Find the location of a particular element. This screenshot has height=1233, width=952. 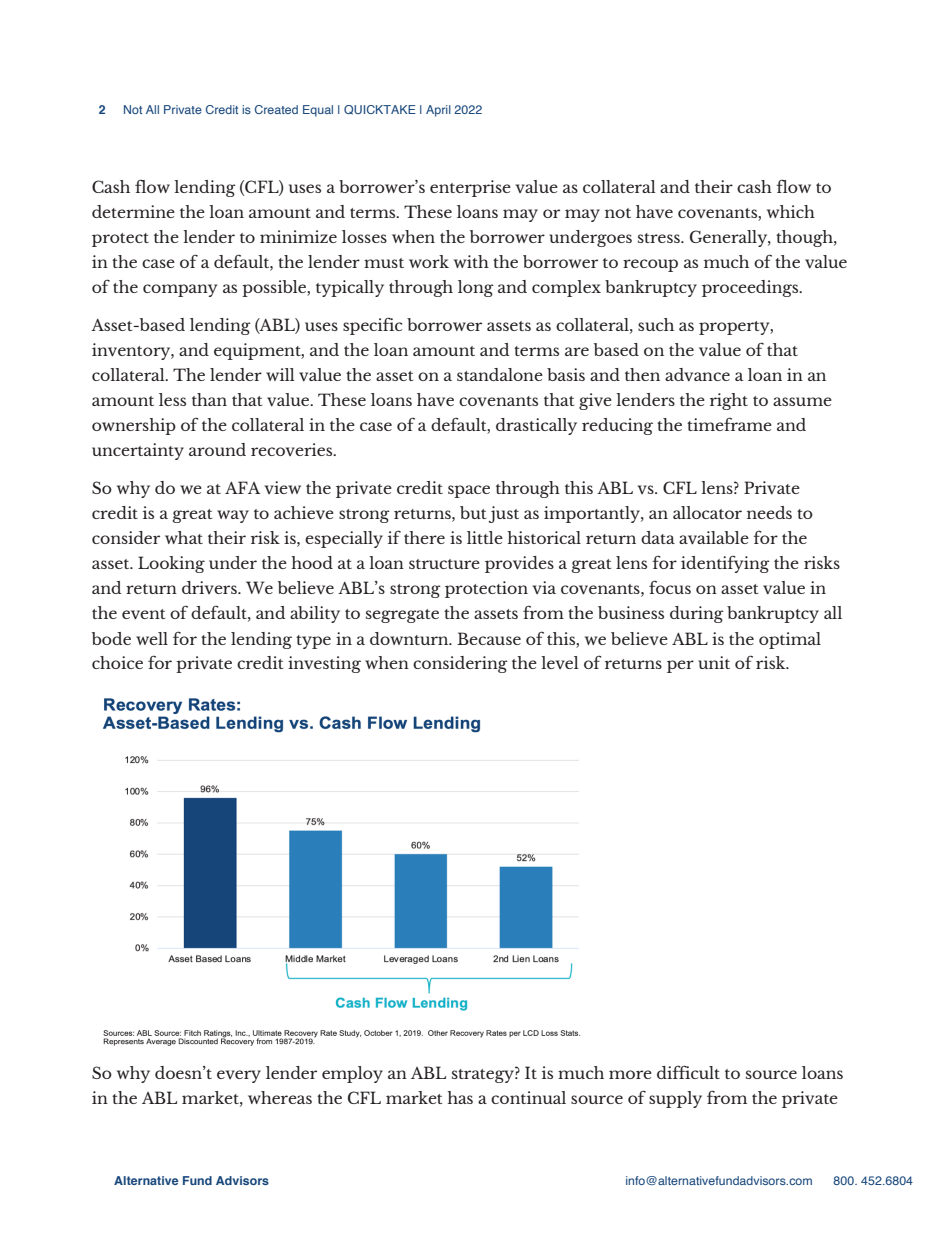

drivers is located at coordinates (210, 587).
